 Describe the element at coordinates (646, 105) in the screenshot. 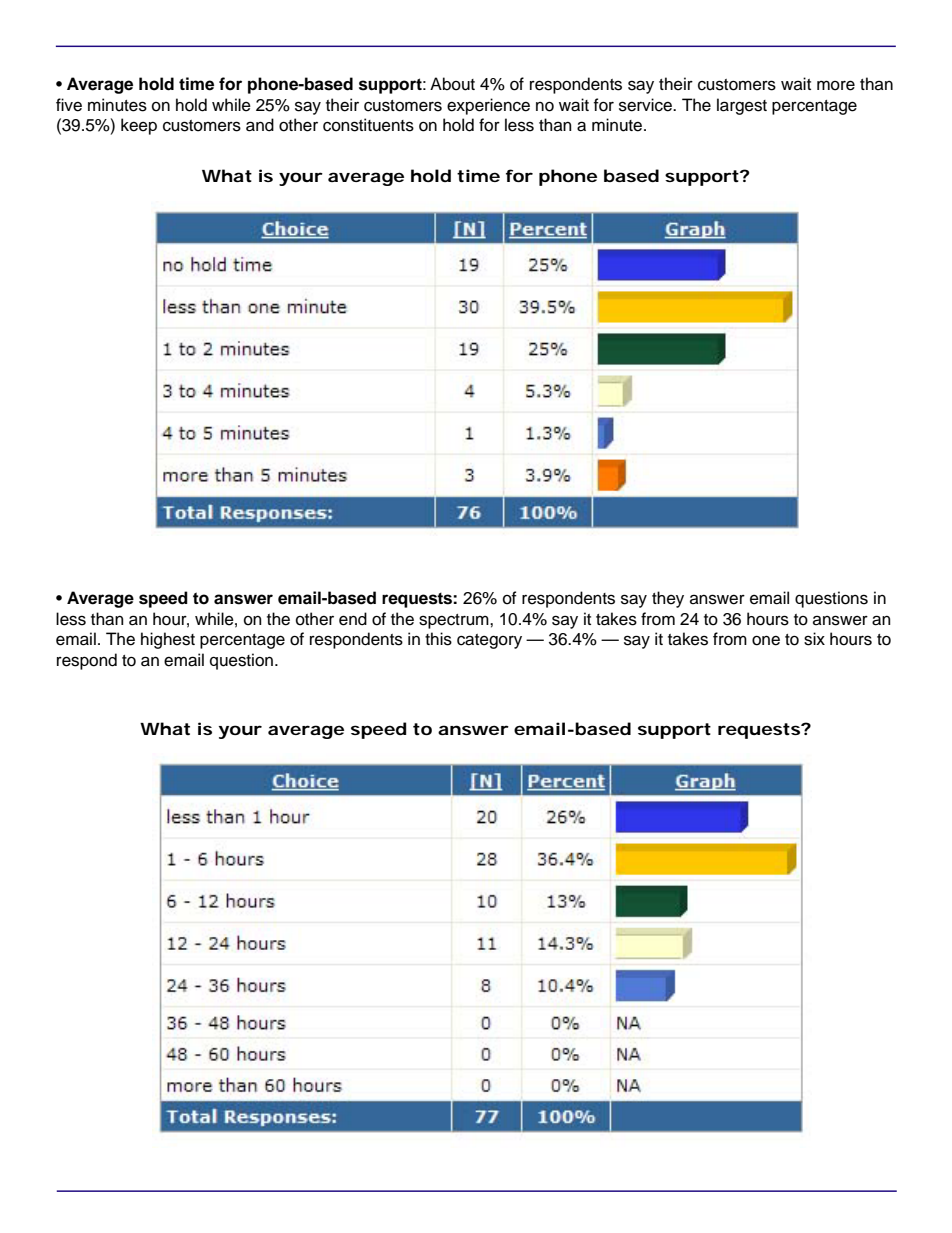

I see `service` at that location.
